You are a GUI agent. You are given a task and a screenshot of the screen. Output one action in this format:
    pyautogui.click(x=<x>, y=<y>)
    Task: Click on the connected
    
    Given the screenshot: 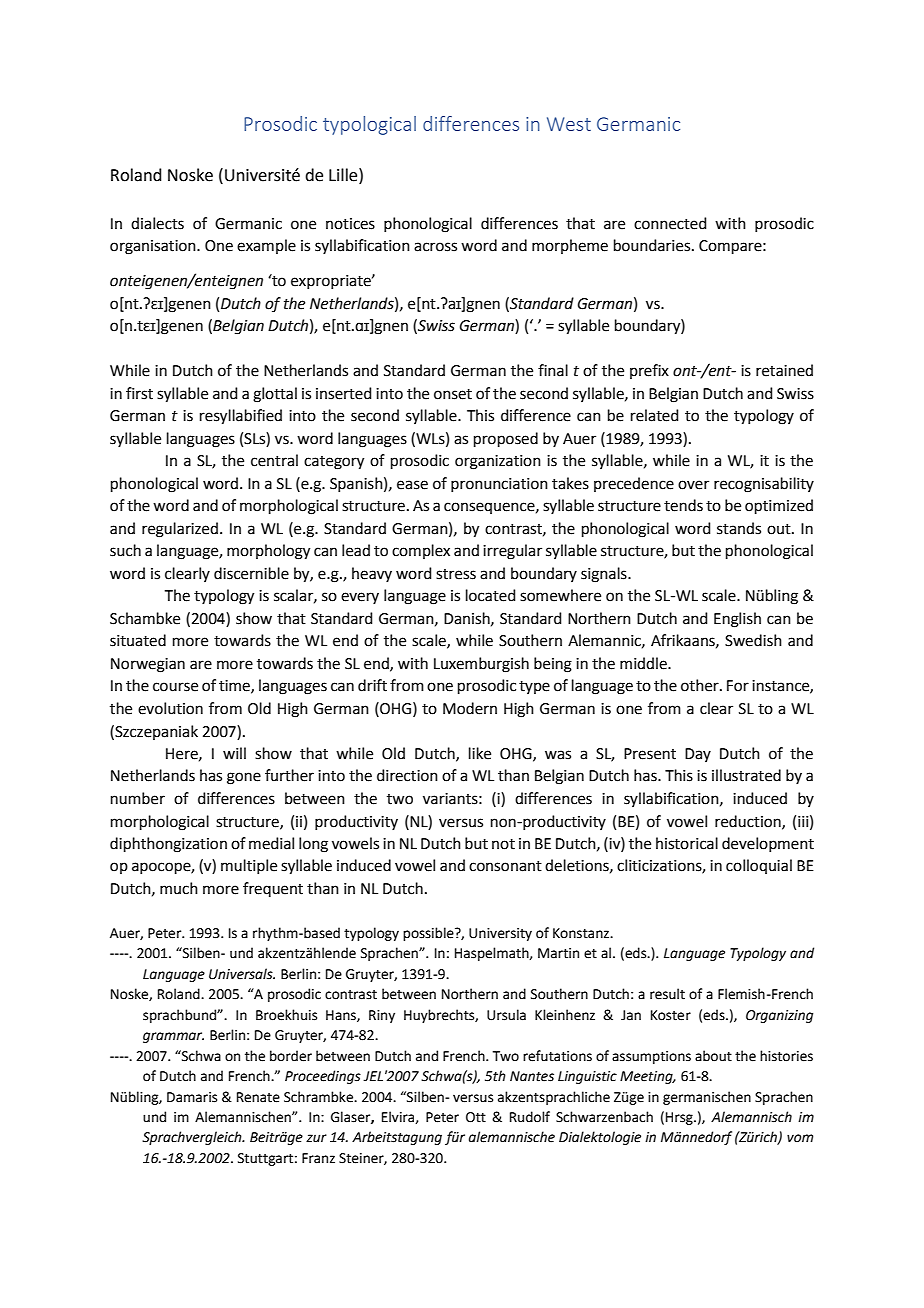 What is the action you would take?
    pyautogui.click(x=670, y=223)
